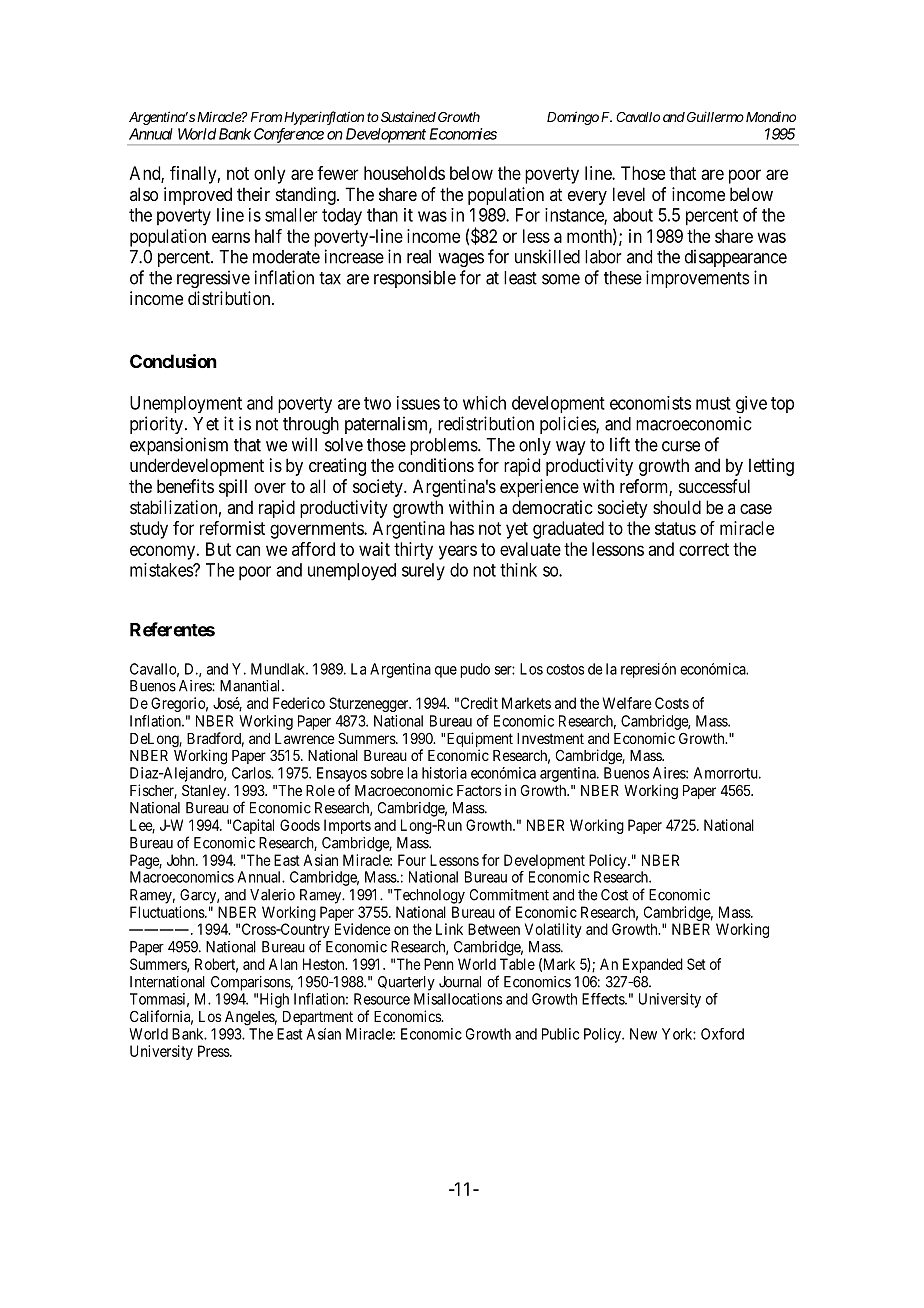  I want to click on From, so click(266, 117).
